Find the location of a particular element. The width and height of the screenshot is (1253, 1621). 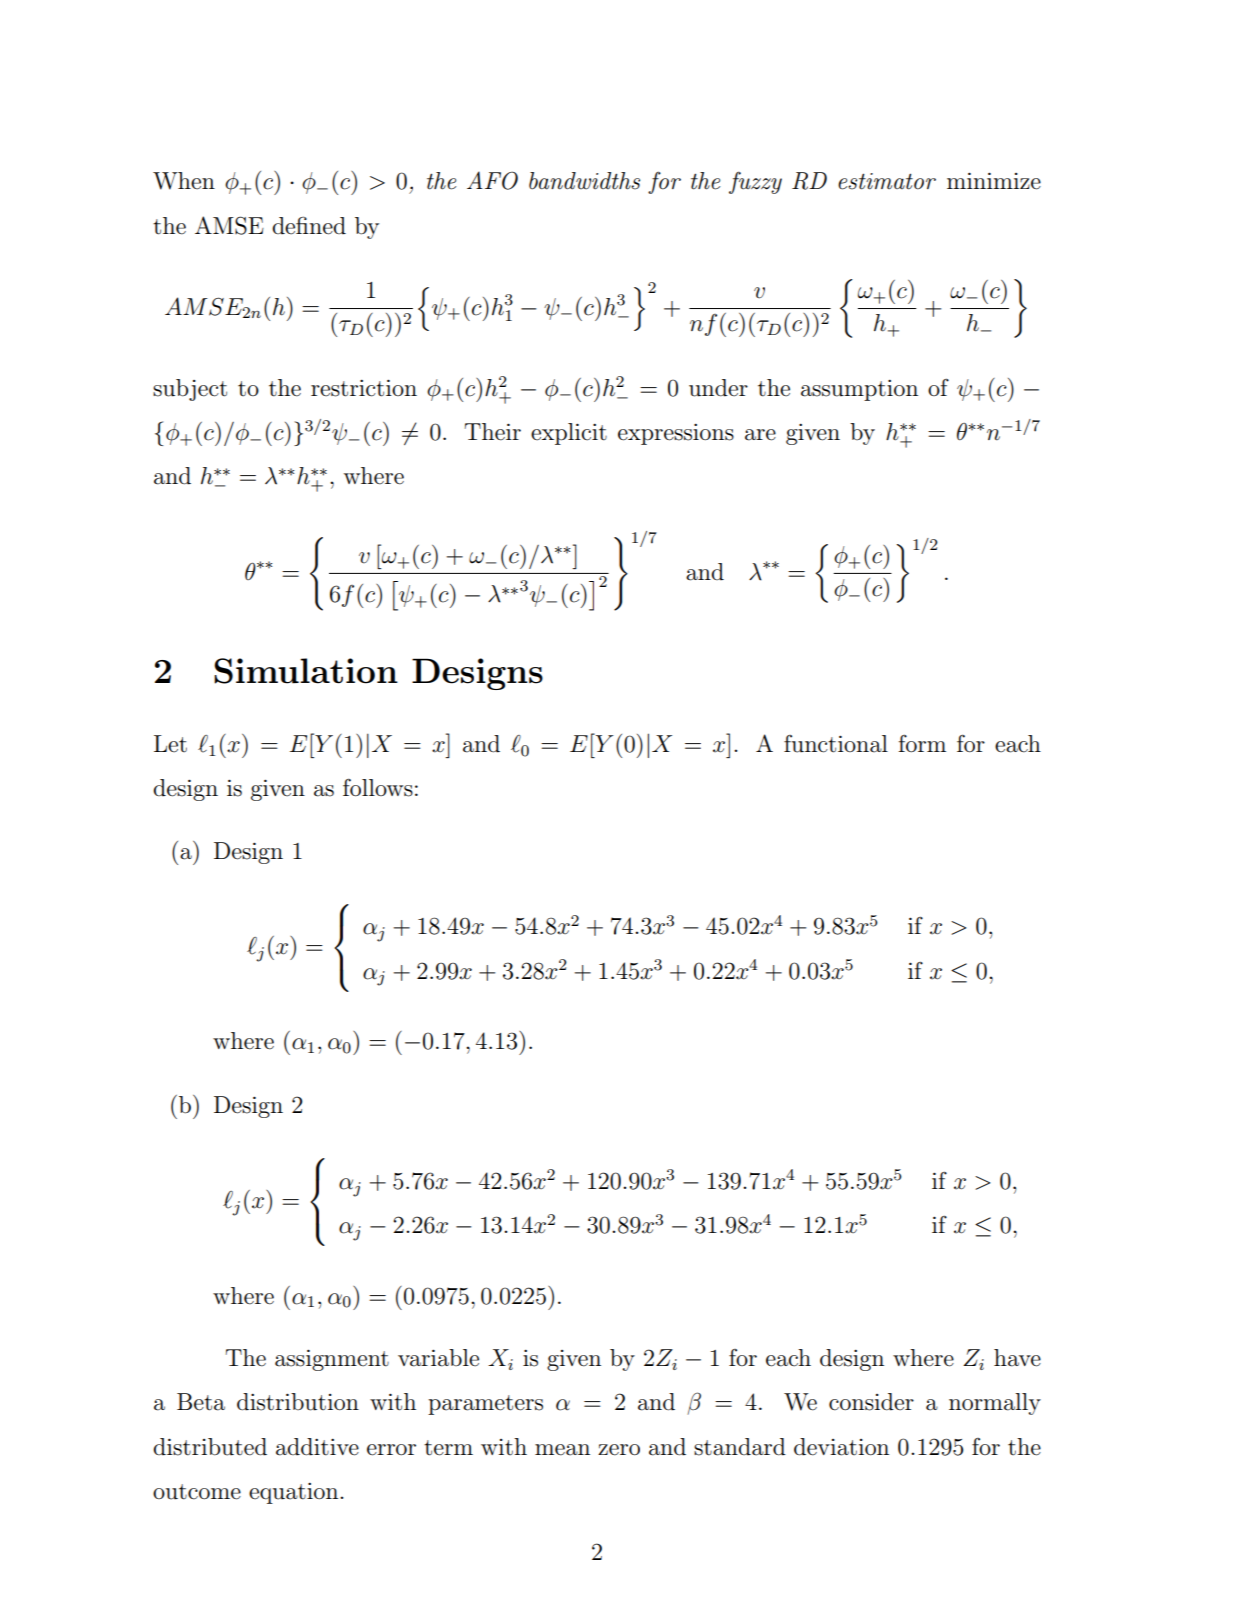

bandwidths is located at coordinates (584, 181).
